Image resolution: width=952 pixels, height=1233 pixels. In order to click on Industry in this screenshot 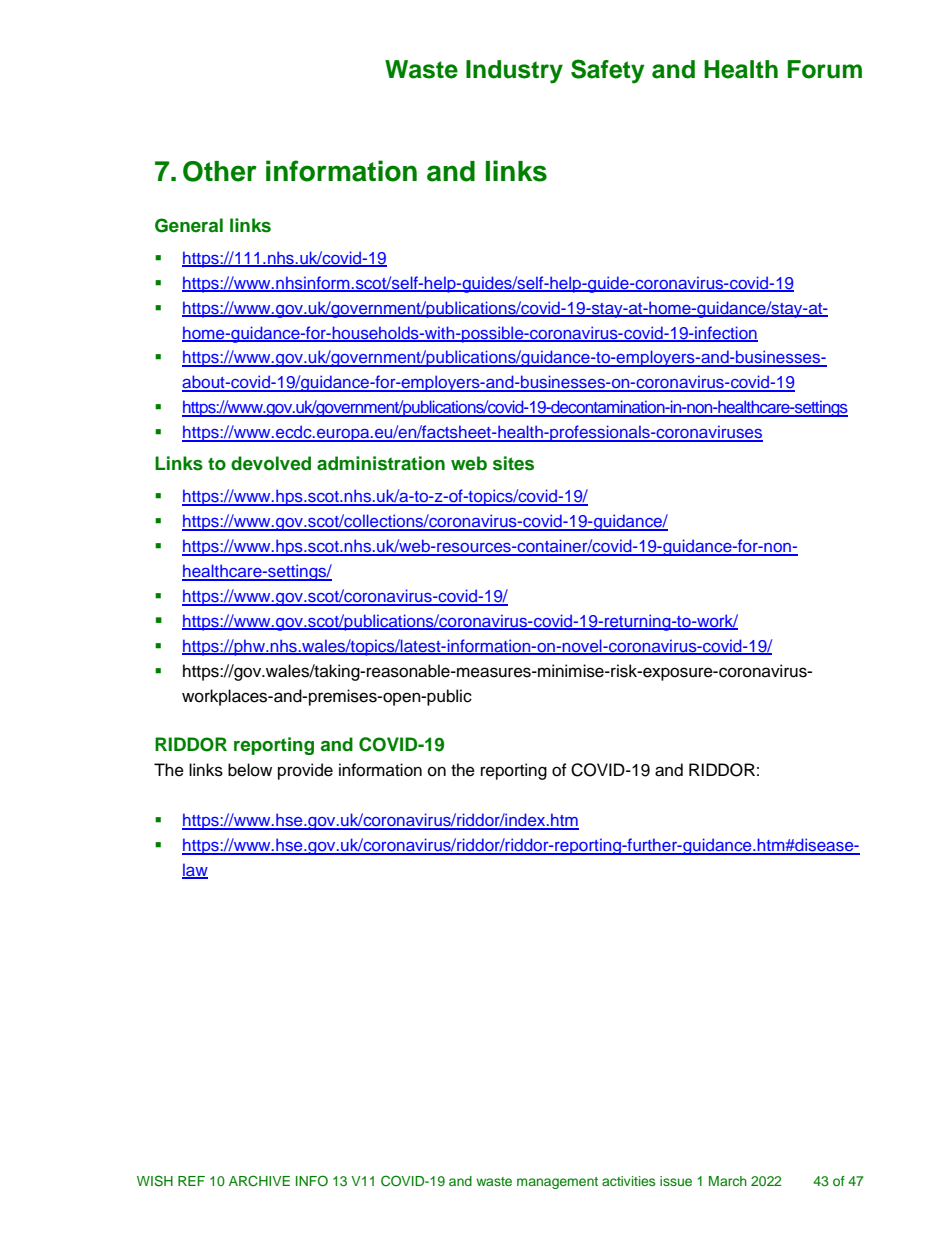, I will do `click(514, 72)`.
